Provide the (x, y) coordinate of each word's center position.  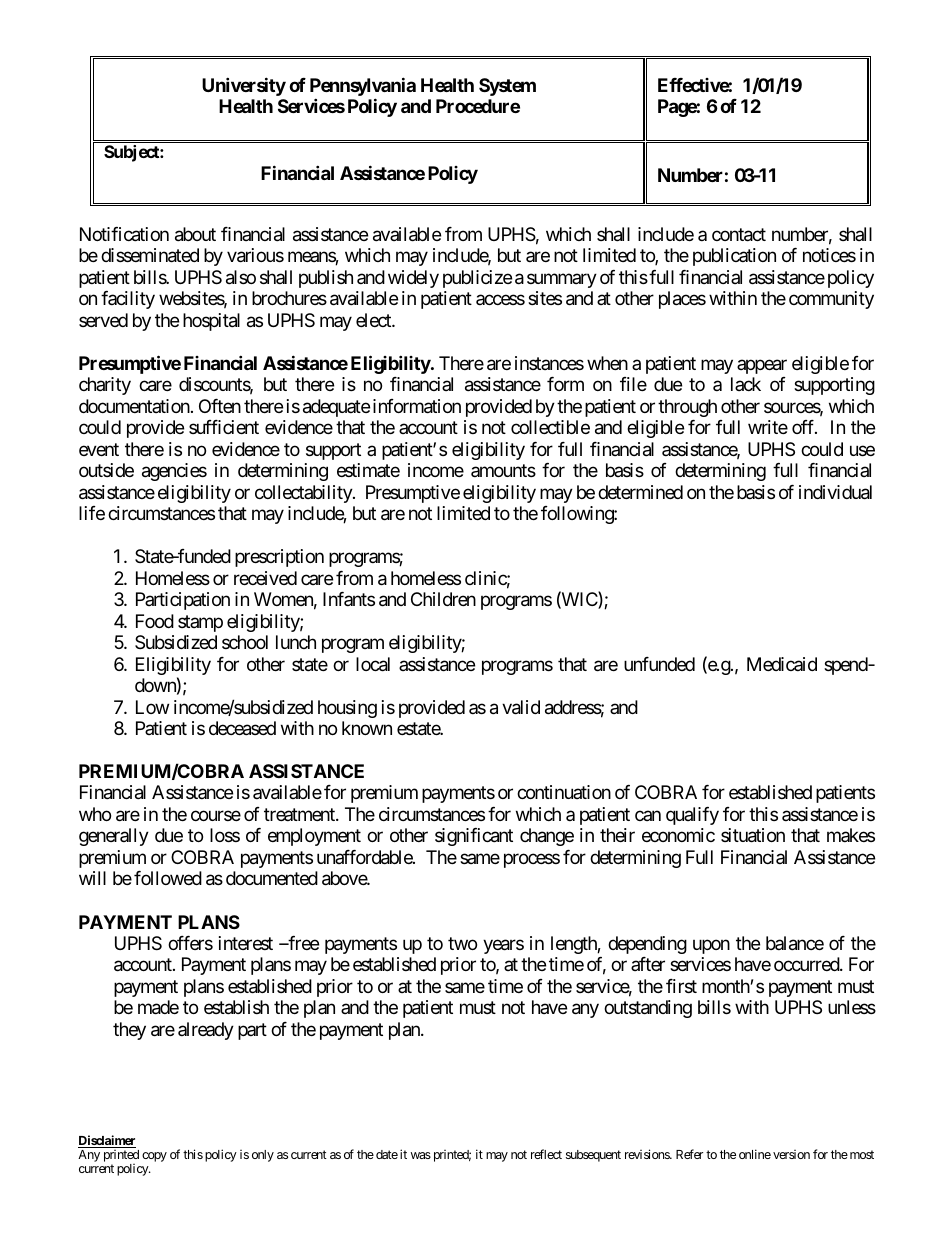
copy (154, 1157)
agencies (174, 472)
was (421, 1155)
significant (474, 837)
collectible (550, 427)
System (507, 87)
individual (835, 492)
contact (739, 235)
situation (753, 835)
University (244, 86)
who (95, 814)
